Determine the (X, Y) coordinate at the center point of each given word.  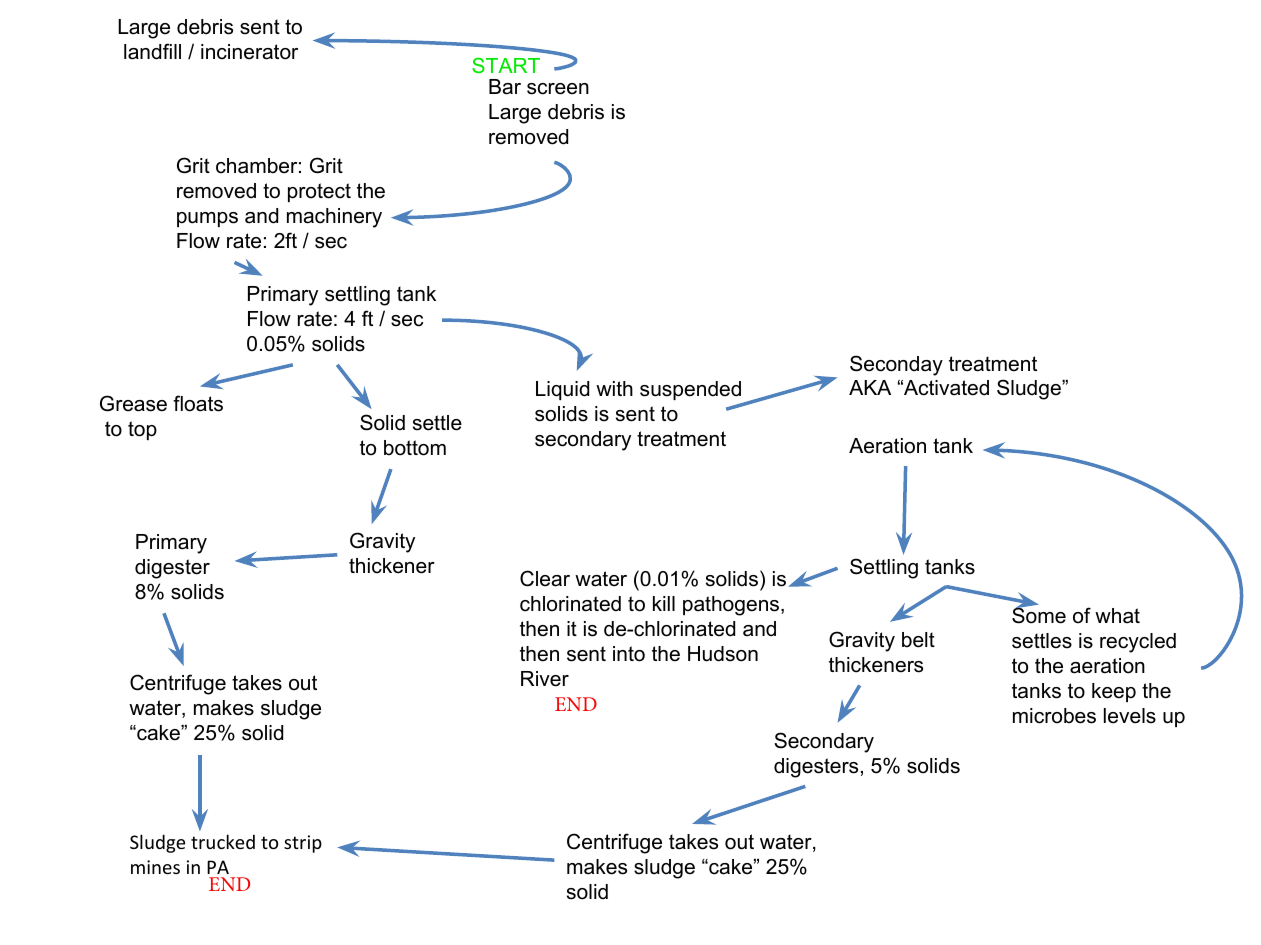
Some (1039, 615)
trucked (223, 841)
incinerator (249, 52)
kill (664, 603)
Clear (545, 578)
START (506, 65)
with (614, 388)
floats (198, 403)
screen (558, 89)
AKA (870, 387)
